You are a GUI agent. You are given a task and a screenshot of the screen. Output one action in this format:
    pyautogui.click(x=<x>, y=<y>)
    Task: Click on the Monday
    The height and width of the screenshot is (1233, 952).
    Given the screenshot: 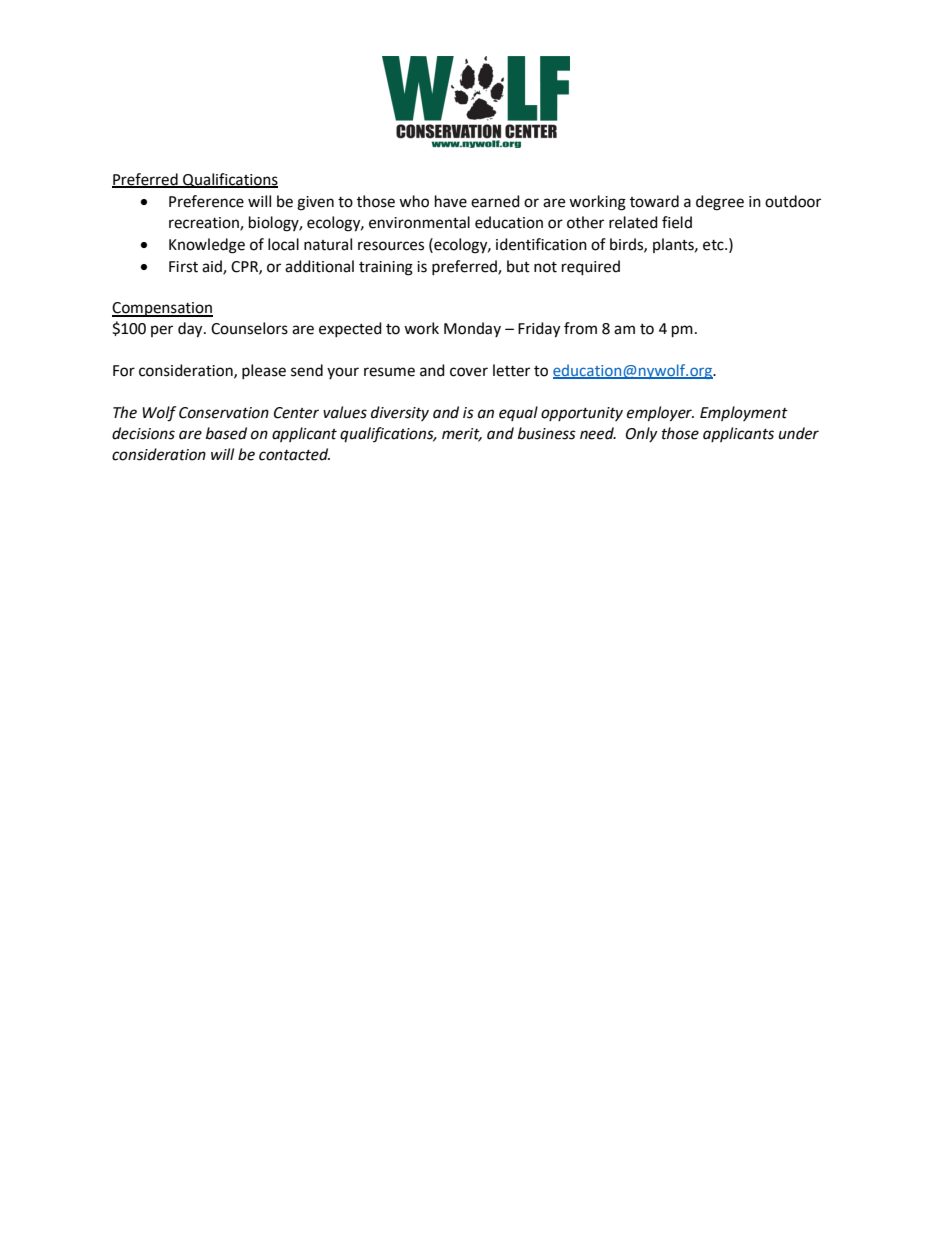 What is the action you would take?
    pyautogui.click(x=472, y=329)
